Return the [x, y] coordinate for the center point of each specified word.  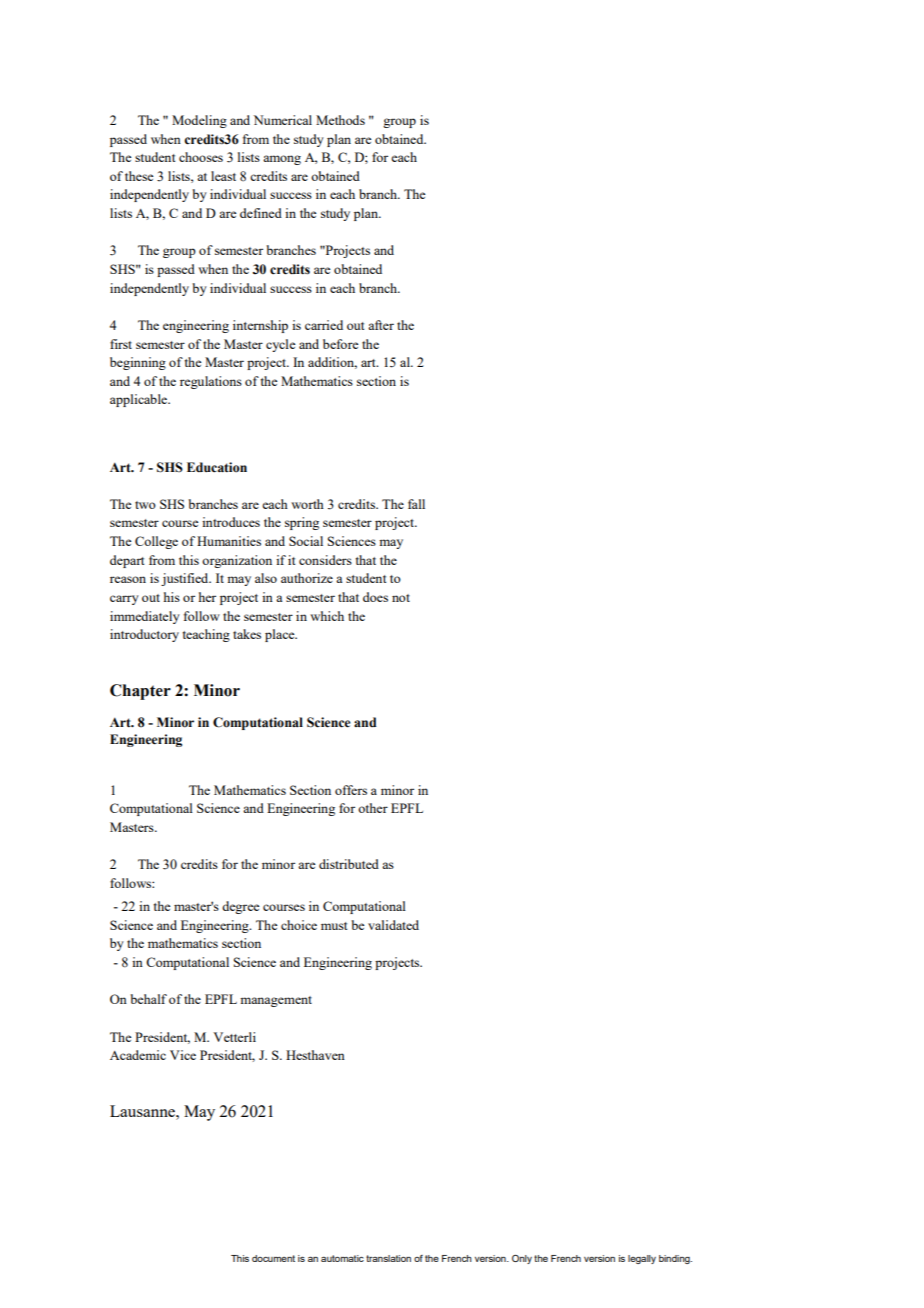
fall [416, 504]
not [401, 598]
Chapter [140, 692]
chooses [201, 157]
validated [393, 925]
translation [388, 1258]
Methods [340, 120]
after [381, 325]
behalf [148, 999]
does [375, 597]
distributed [349, 864]
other [373, 808]
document [273, 1258]
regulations [211, 382]
